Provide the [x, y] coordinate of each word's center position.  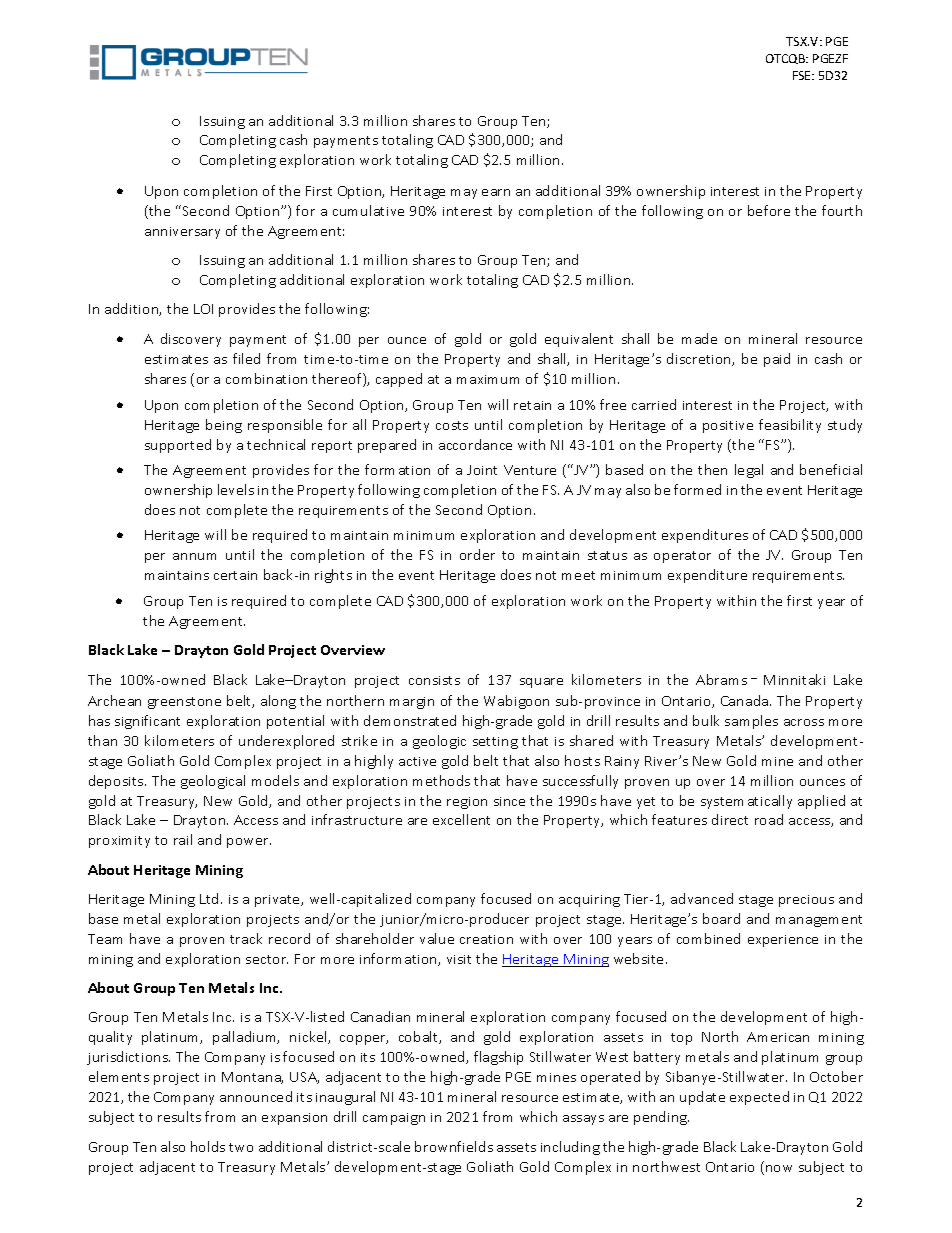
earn [496, 192]
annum [194, 556]
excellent [461, 819]
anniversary [182, 233]
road [769, 819]
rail [183, 839]
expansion [294, 1119]
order [477, 554]
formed [697, 489]
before [769, 210]
